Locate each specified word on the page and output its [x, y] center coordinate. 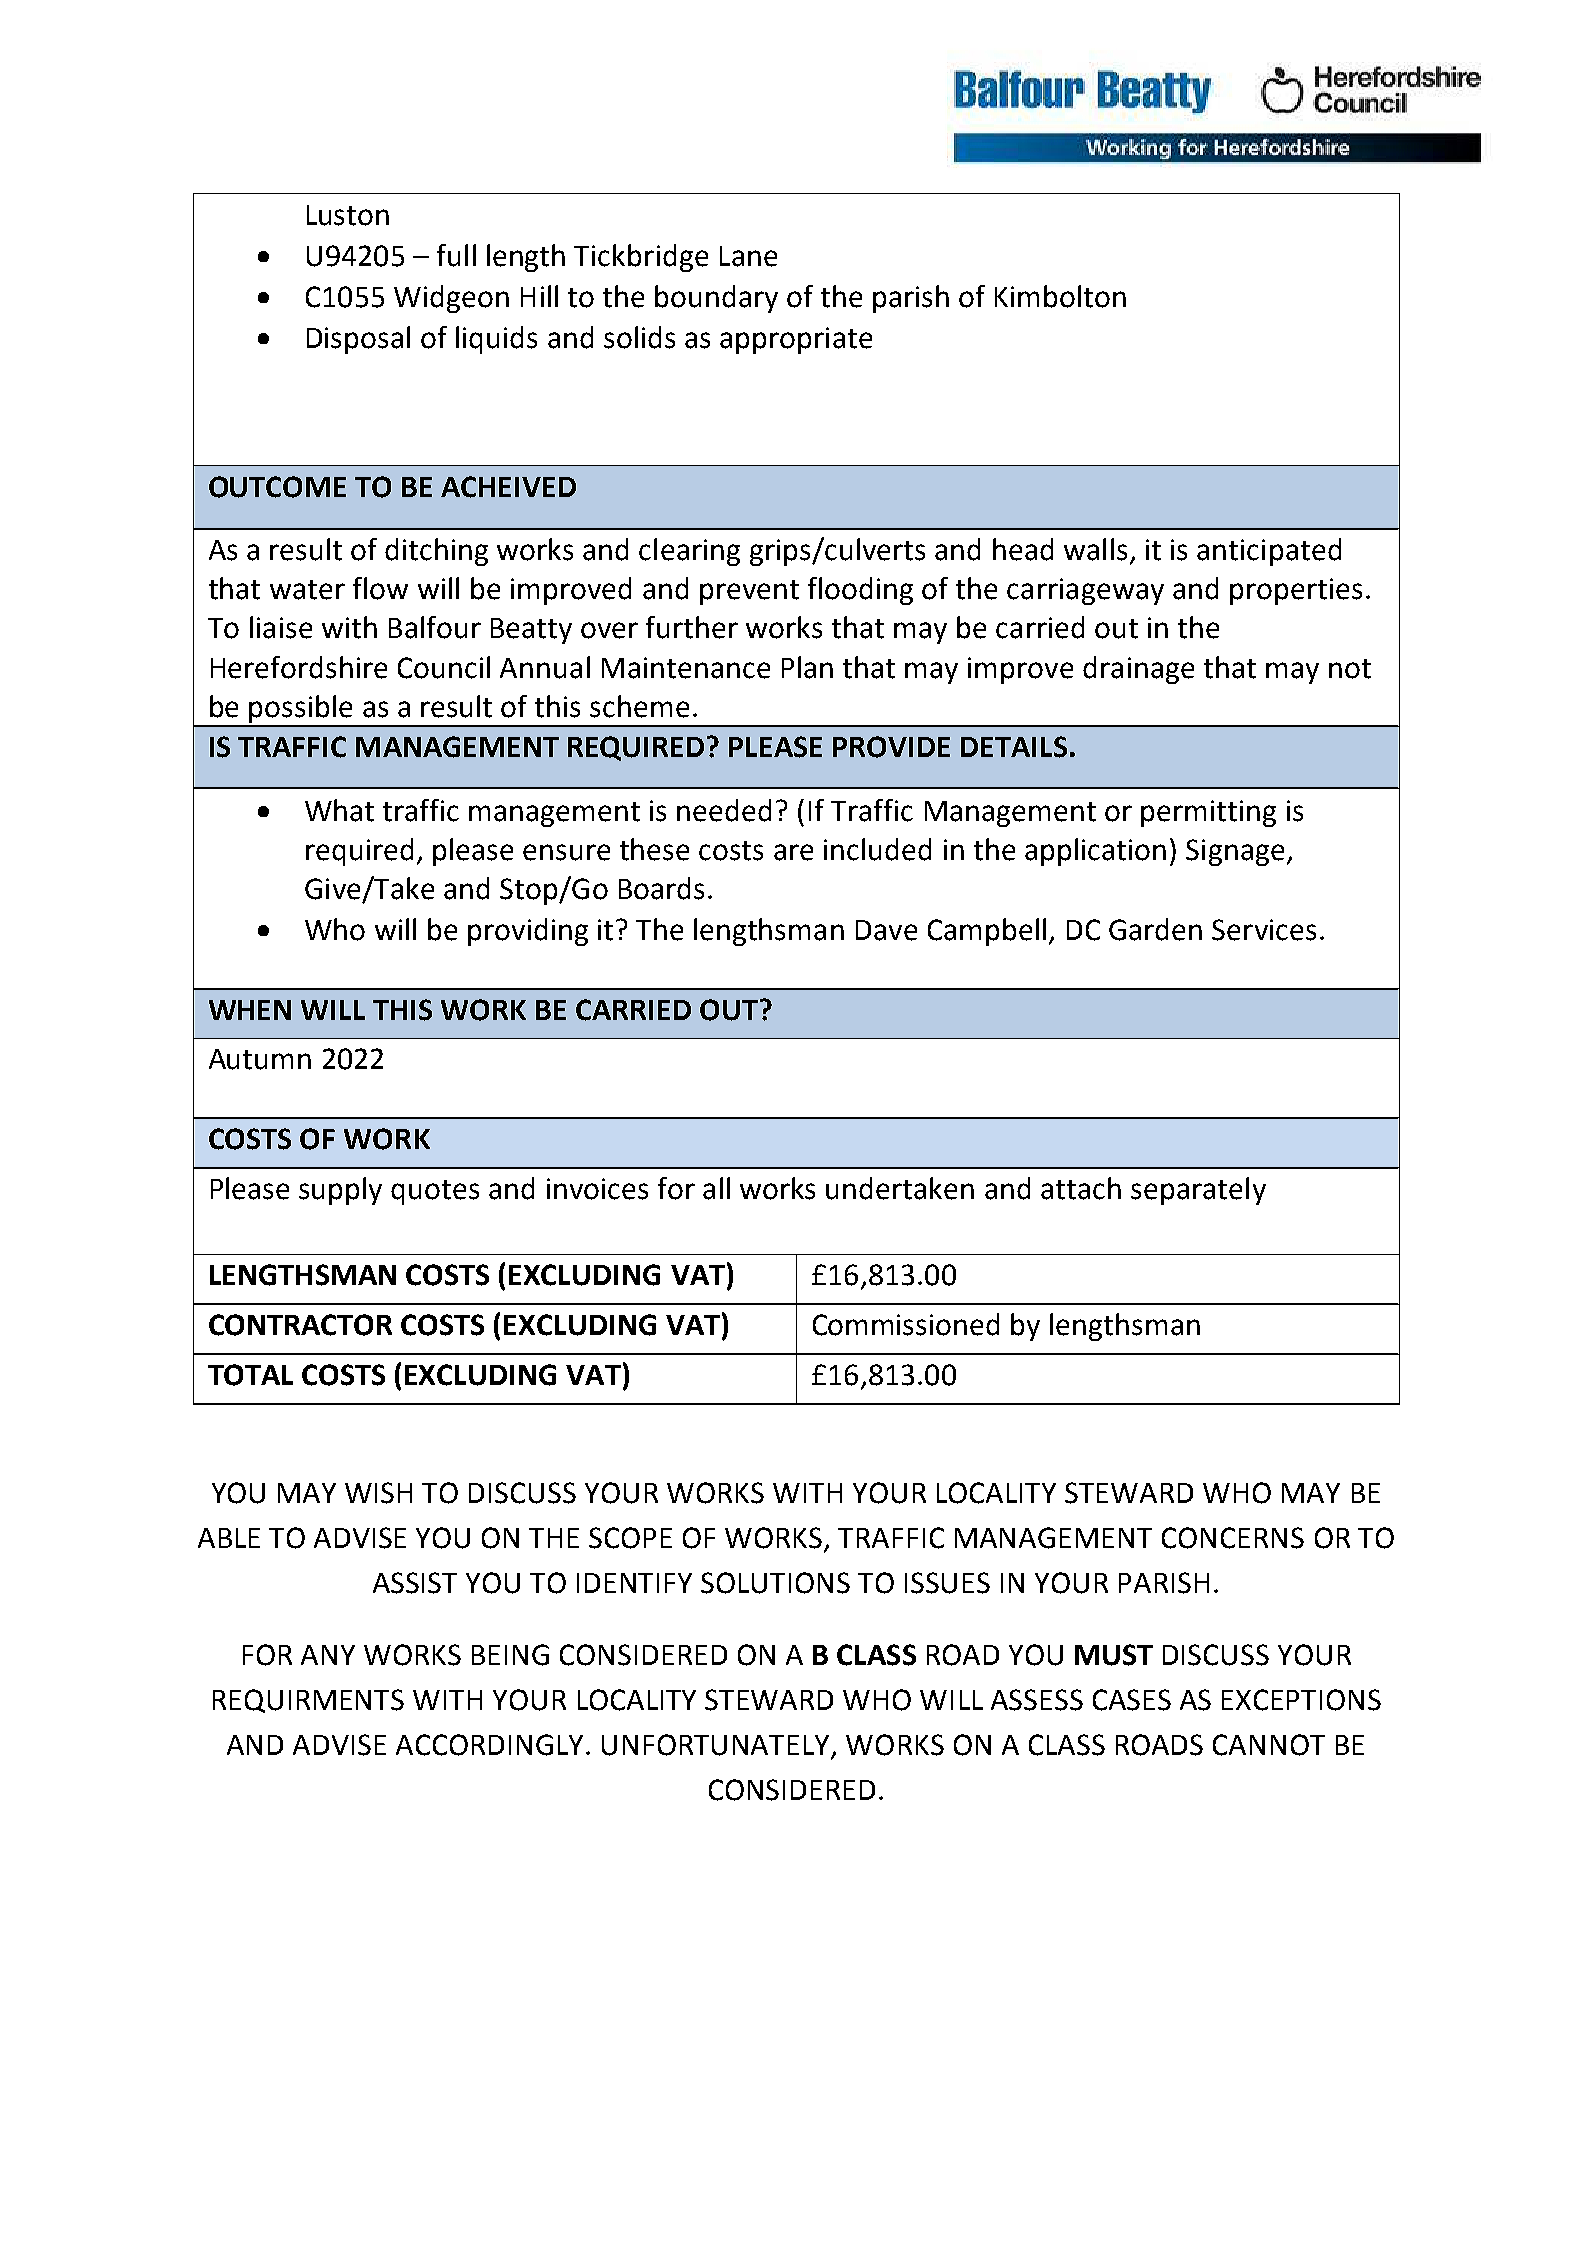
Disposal [358, 340]
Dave [886, 930]
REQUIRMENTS [308, 1701]
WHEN [250, 1010]
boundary [716, 299]
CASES [1132, 1700]
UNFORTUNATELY [717, 1746]
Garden [1155, 929]
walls [1095, 549]
